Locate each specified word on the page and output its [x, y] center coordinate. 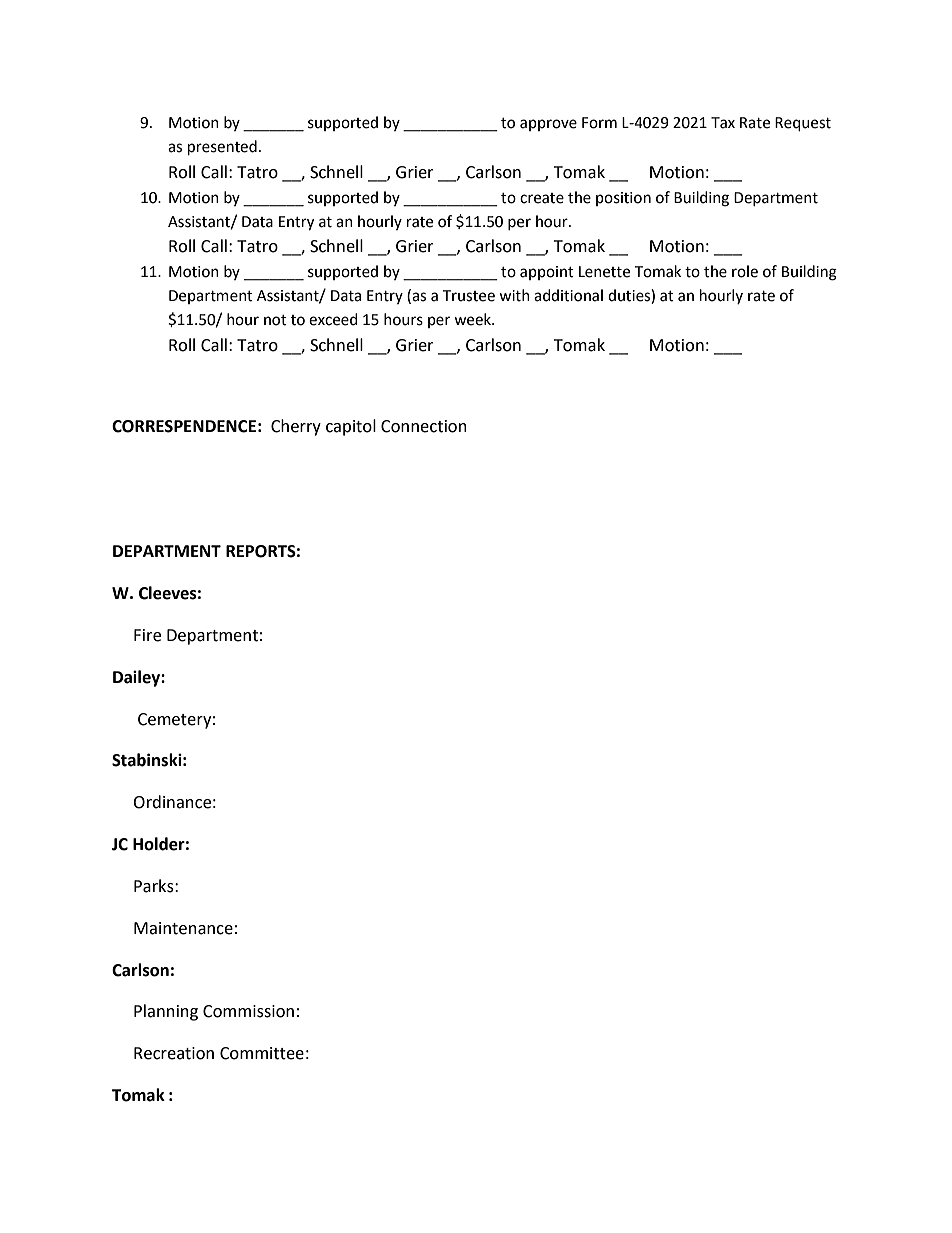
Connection [424, 426]
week [473, 319]
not [275, 320]
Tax [723, 123]
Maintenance [183, 928]
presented [222, 148]
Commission [248, 1011]
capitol [351, 427]
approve [548, 125]
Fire [147, 635]
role [745, 271]
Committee [262, 1053]
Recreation [174, 1053]
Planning [166, 1012]
